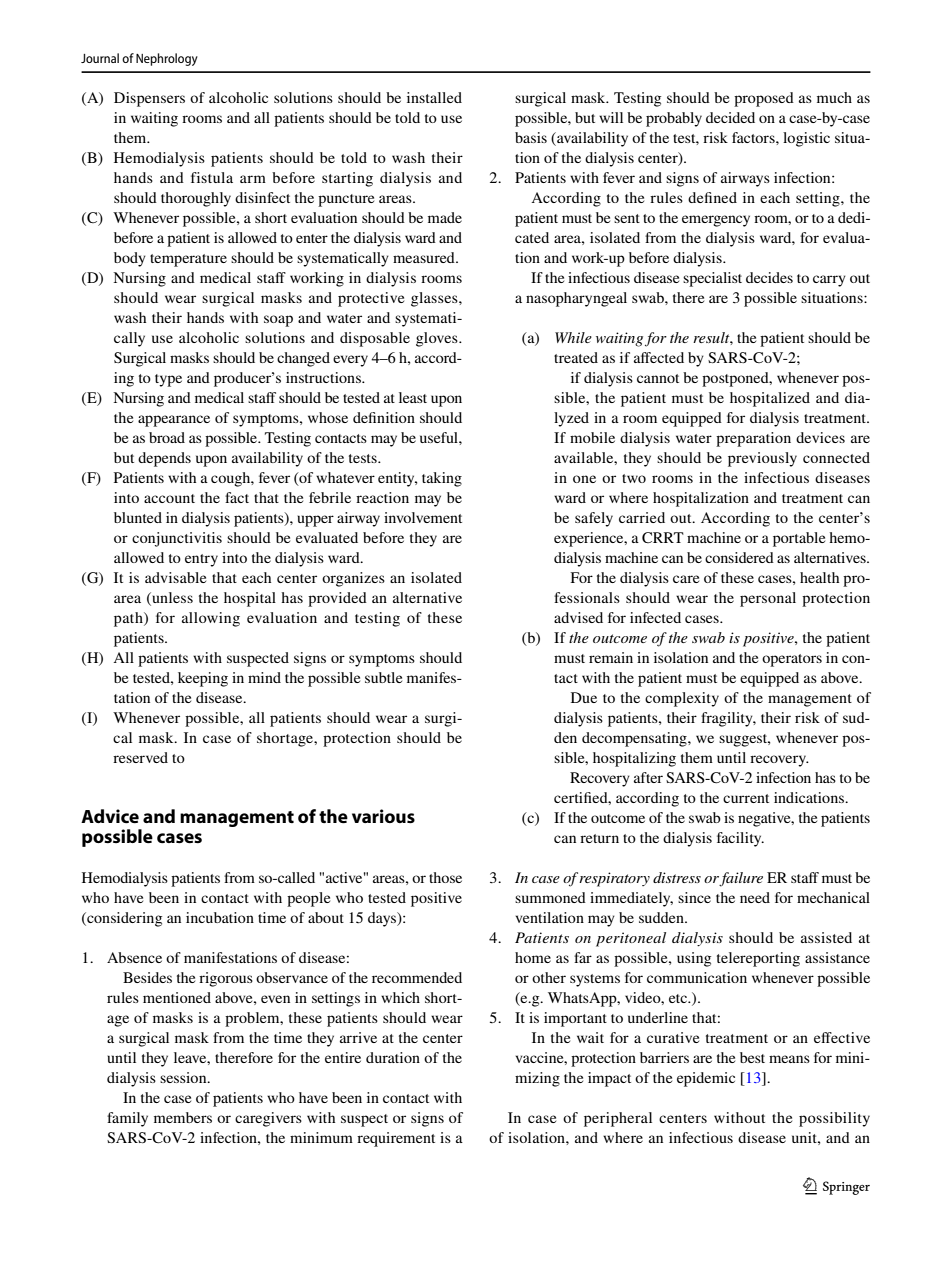 The image size is (952, 1265). What do you see at coordinates (140, 757) in the screenshot?
I see `reserved` at bounding box center [140, 757].
